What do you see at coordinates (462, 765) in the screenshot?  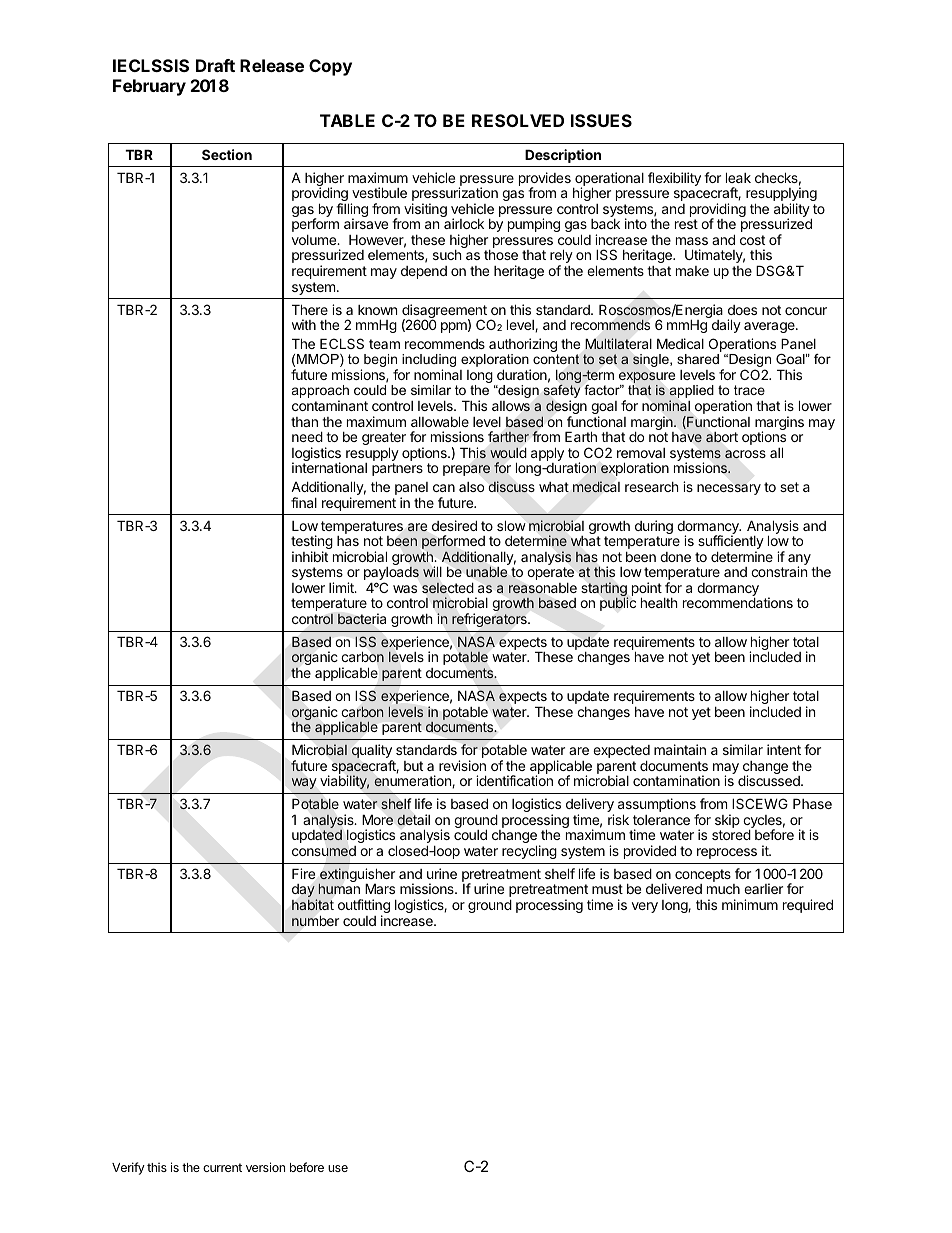 I see `revision` at bounding box center [462, 765].
